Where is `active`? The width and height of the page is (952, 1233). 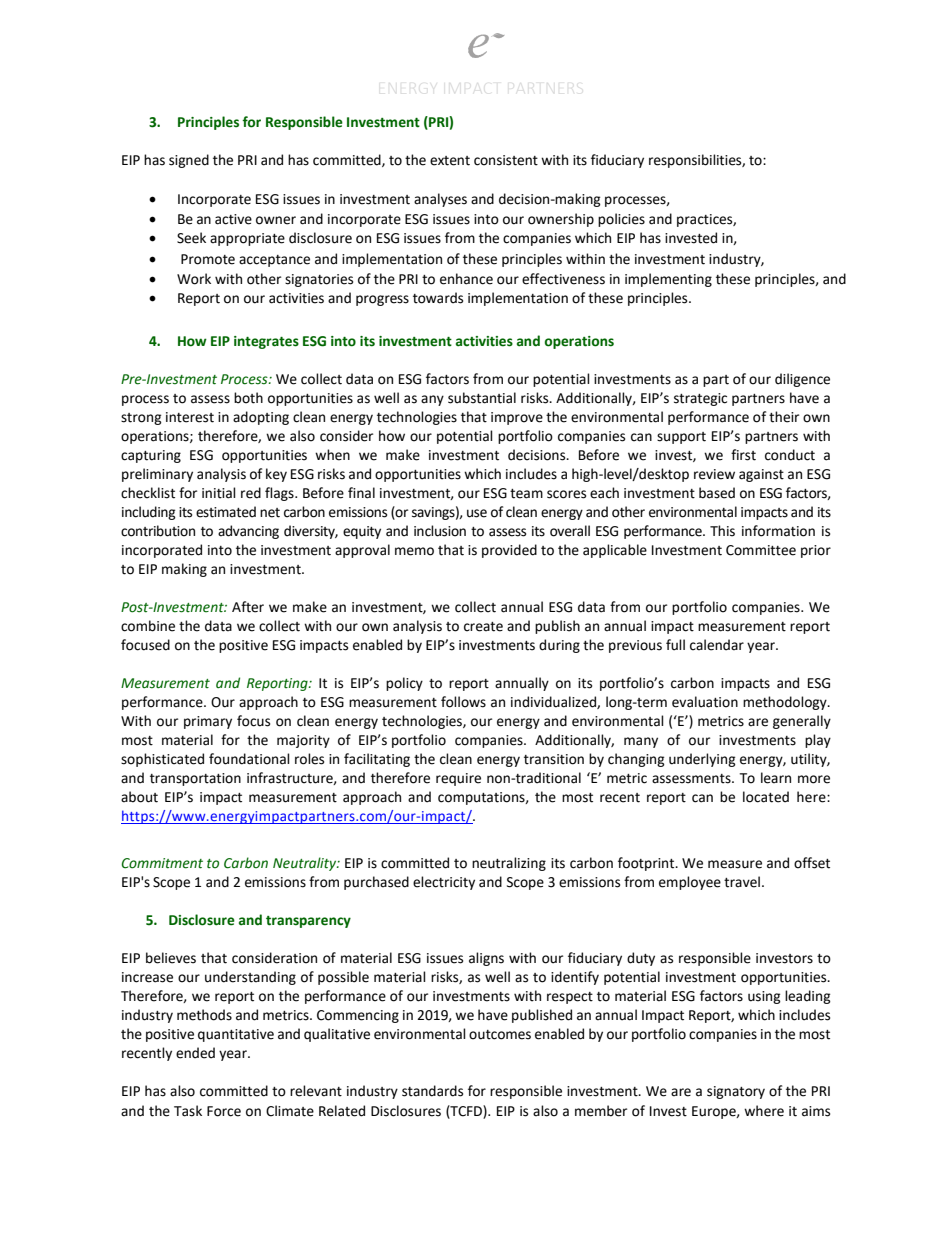 active is located at coordinates (233, 219).
